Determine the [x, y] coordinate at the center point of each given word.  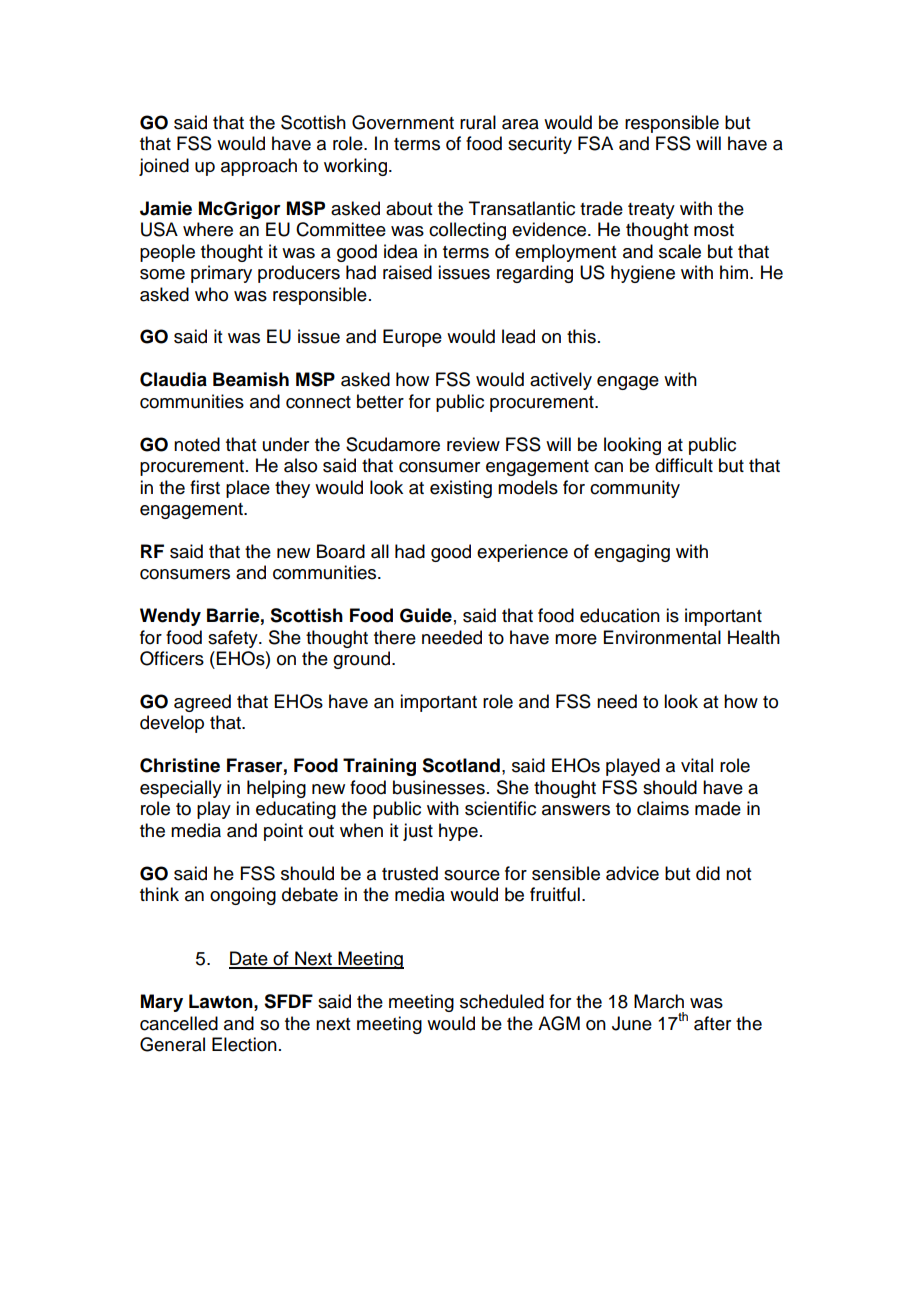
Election [244, 1044]
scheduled [502, 1001]
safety [234, 639]
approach [259, 167]
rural [478, 122]
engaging [632, 553]
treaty [651, 211]
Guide [426, 615]
